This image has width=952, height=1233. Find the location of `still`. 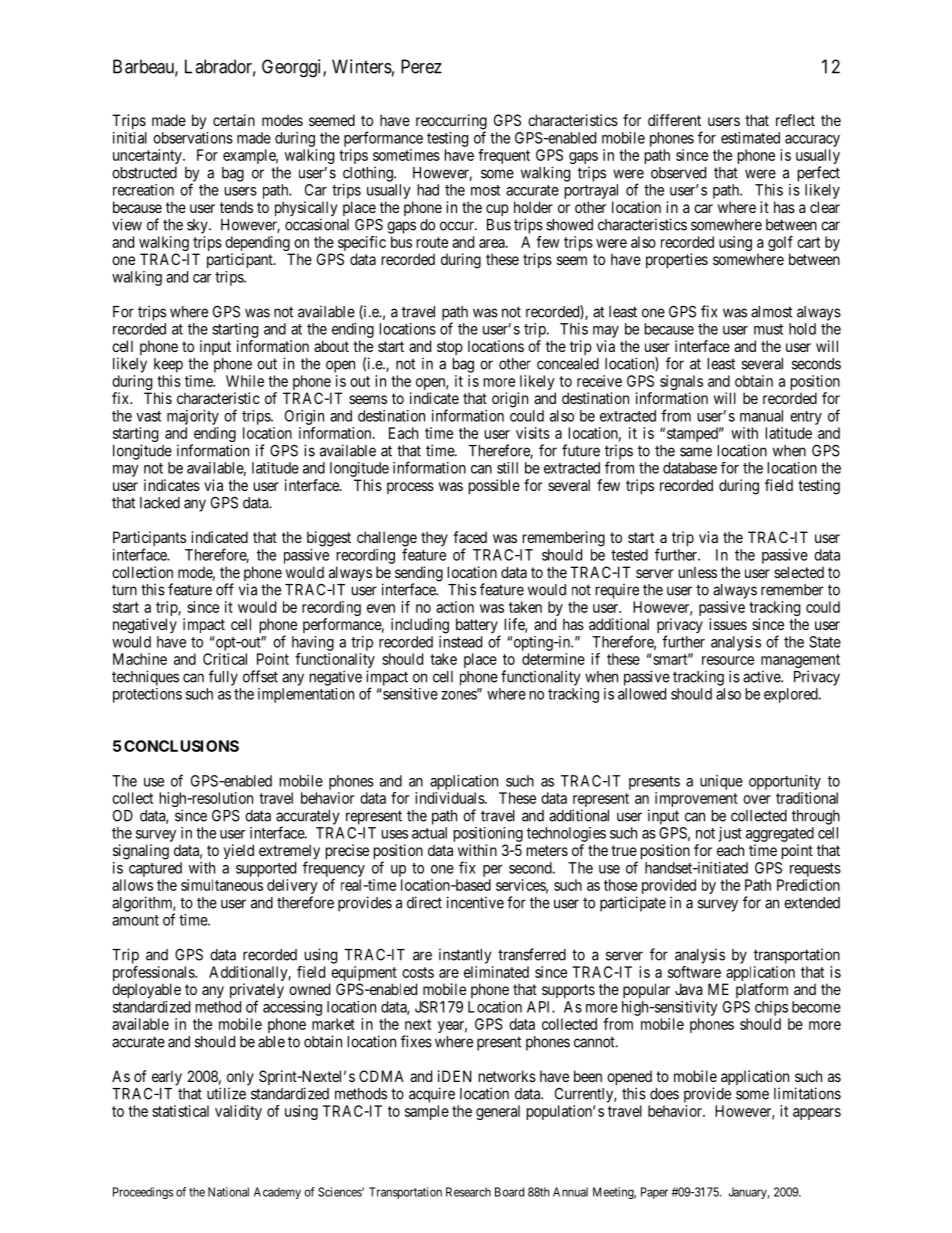

still is located at coordinates (507, 468).
